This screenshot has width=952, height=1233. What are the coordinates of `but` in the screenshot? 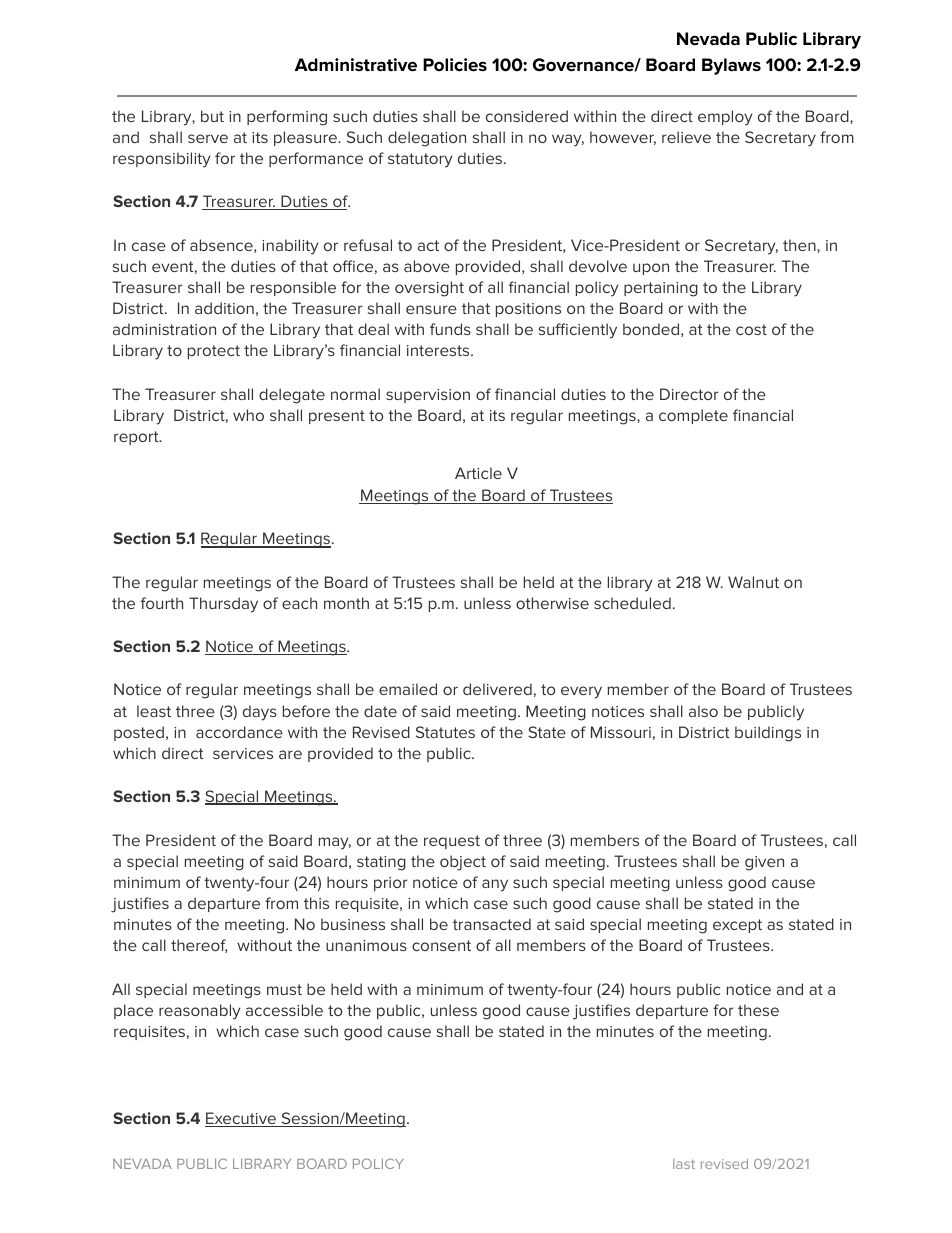 It's located at (212, 116).
